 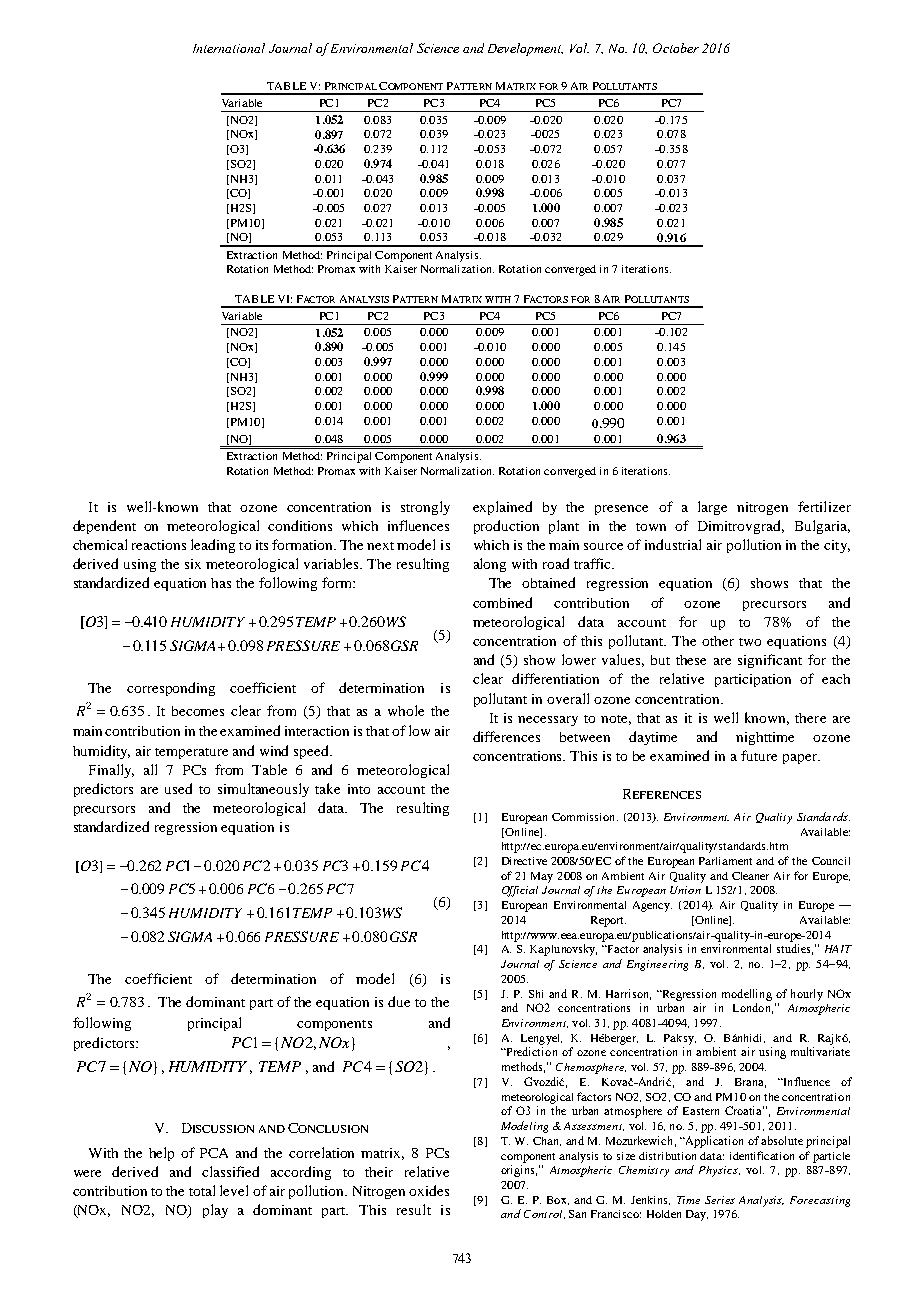 I want to click on oxides, so click(x=429, y=1190).
